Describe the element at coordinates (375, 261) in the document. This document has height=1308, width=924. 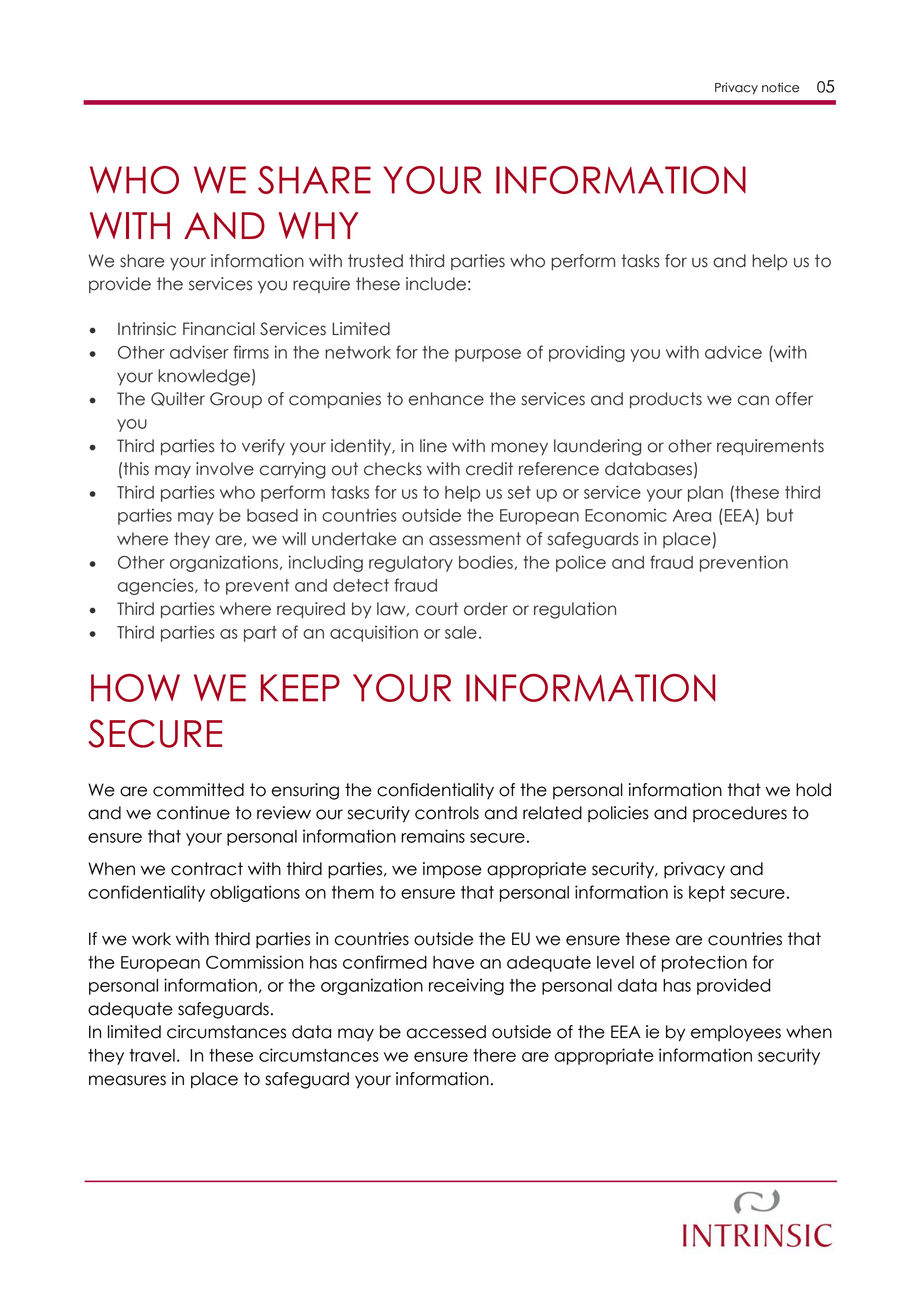
I see `trusted` at that location.
